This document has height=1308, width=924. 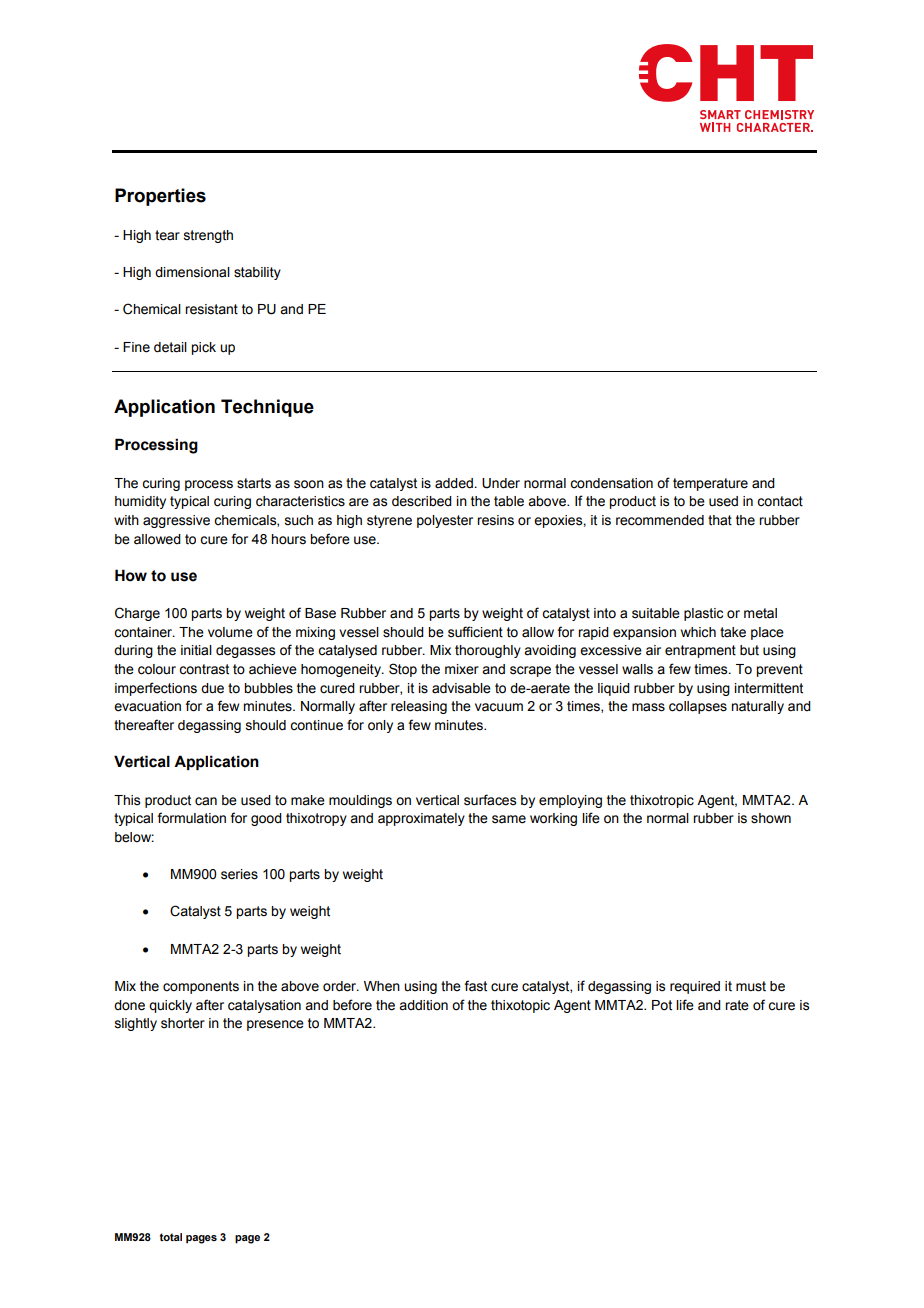 What do you see at coordinates (208, 236) in the document?
I see `strength` at bounding box center [208, 236].
